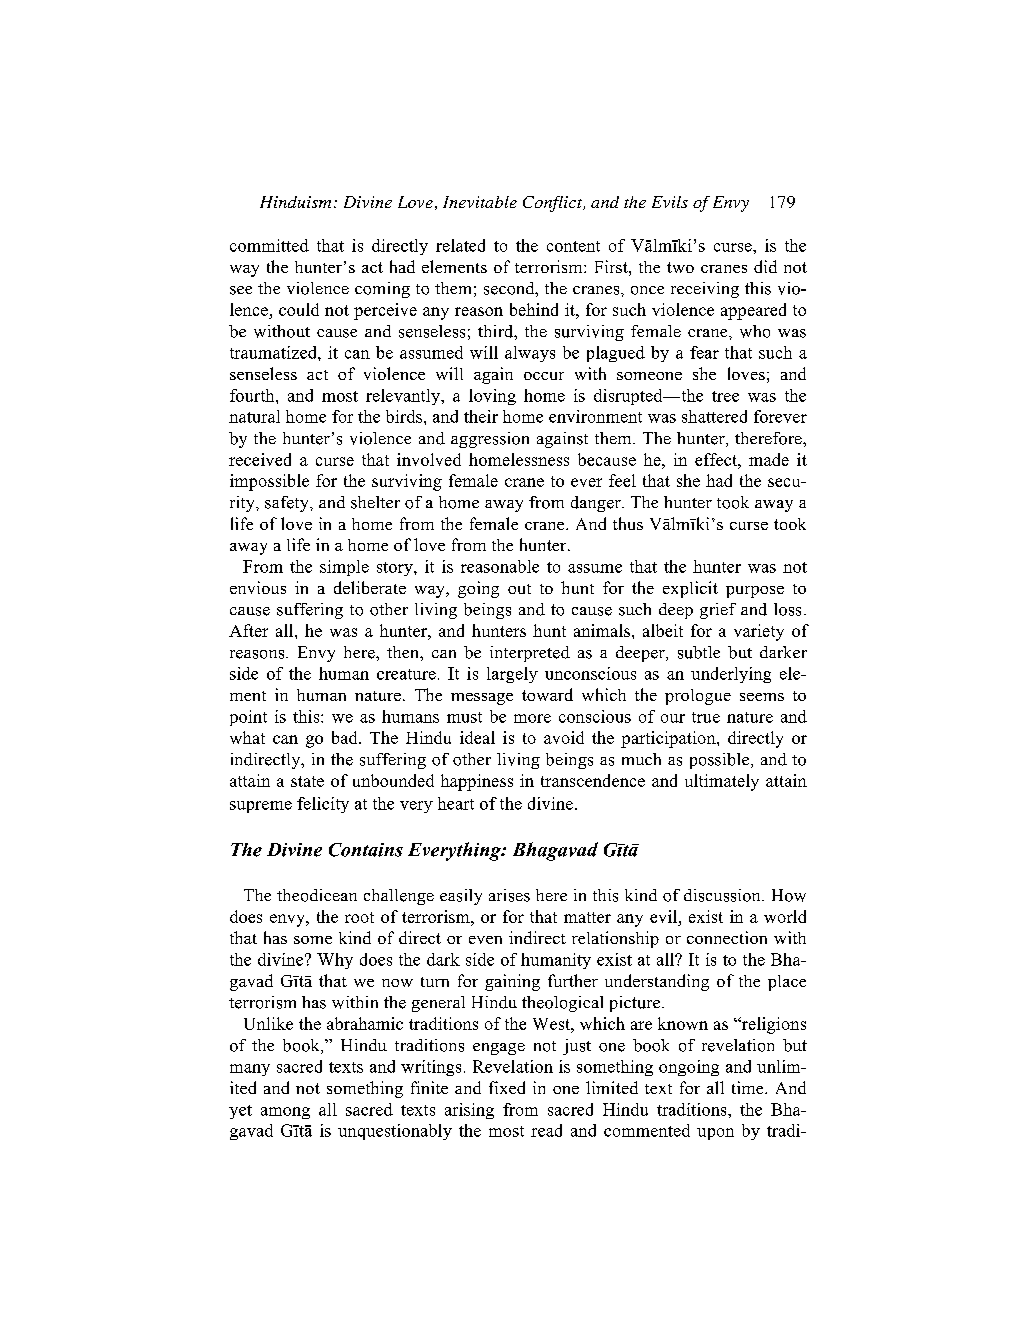 The height and width of the image is (1341, 1036). What do you see at coordinates (690, 589) in the image?
I see `explicit` at bounding box center [690, 589].
